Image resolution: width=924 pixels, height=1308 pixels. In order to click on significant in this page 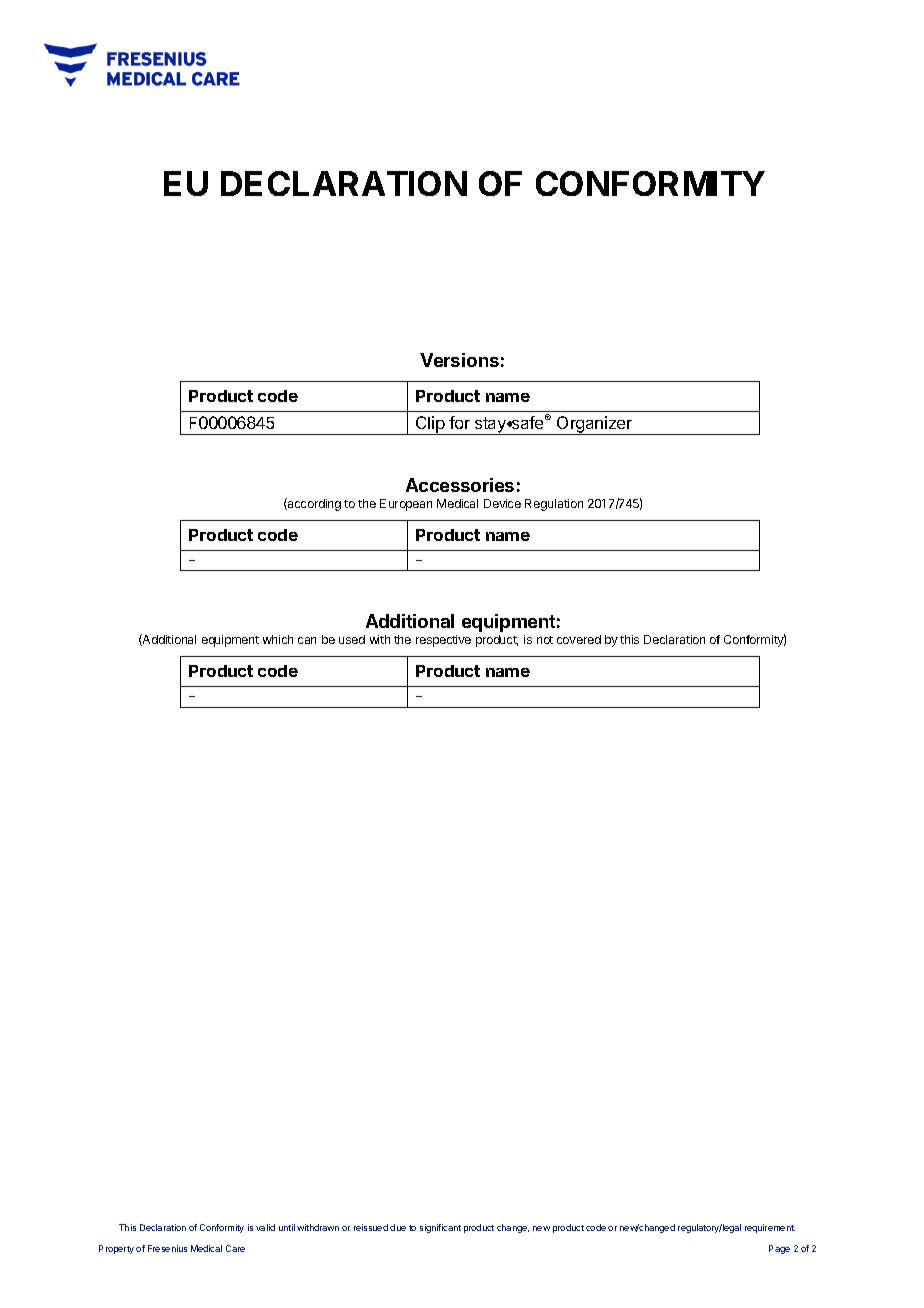, I will do `click(440, 1228)`.
